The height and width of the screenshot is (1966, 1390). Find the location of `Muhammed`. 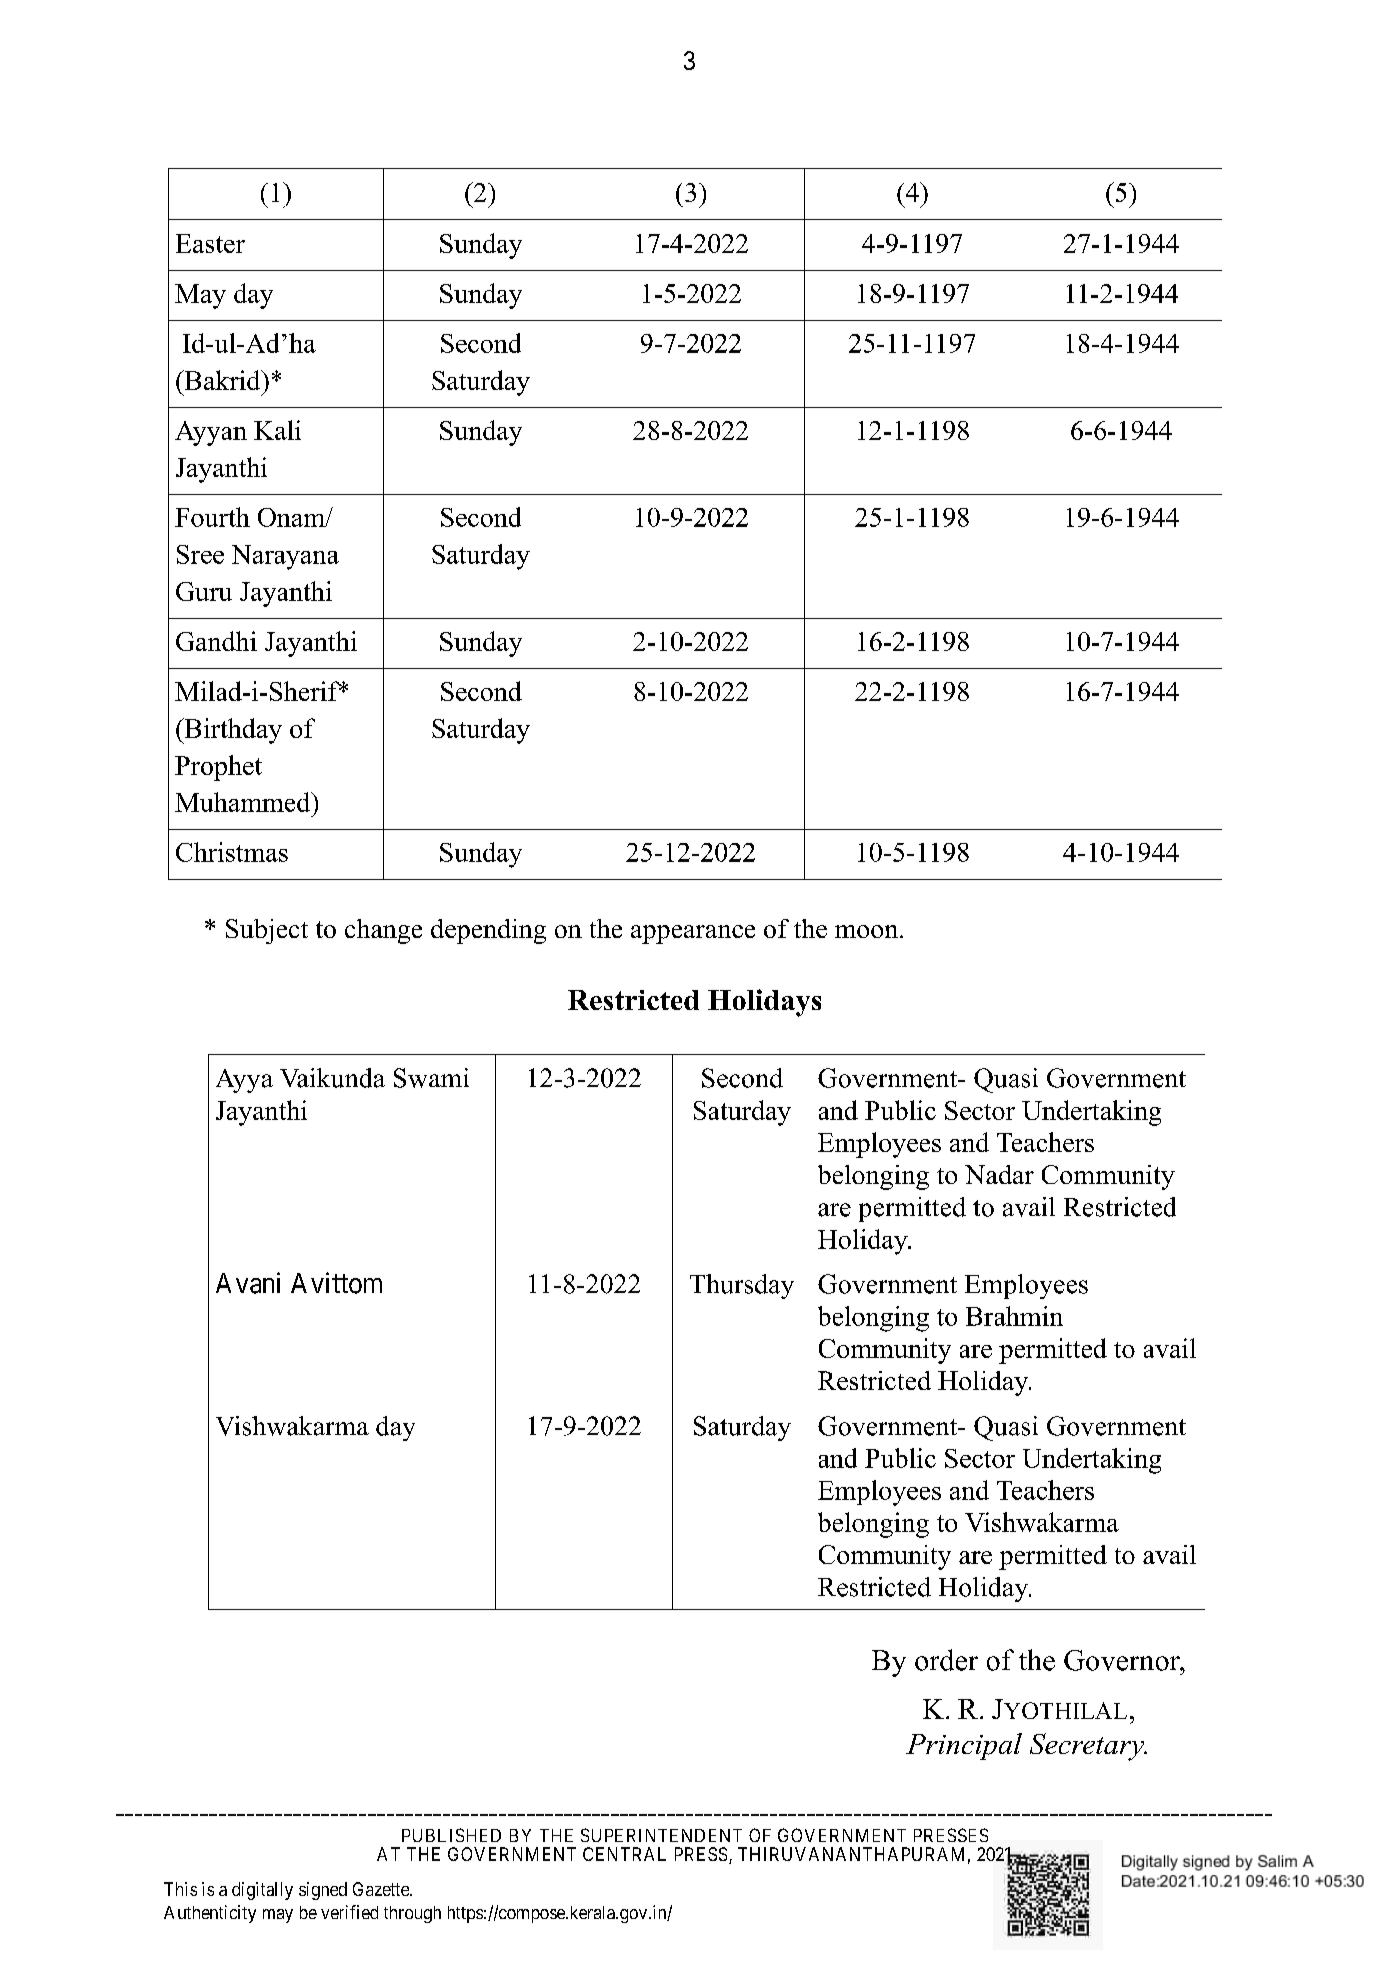

Muhammed is located at coordinates (244, 802).
